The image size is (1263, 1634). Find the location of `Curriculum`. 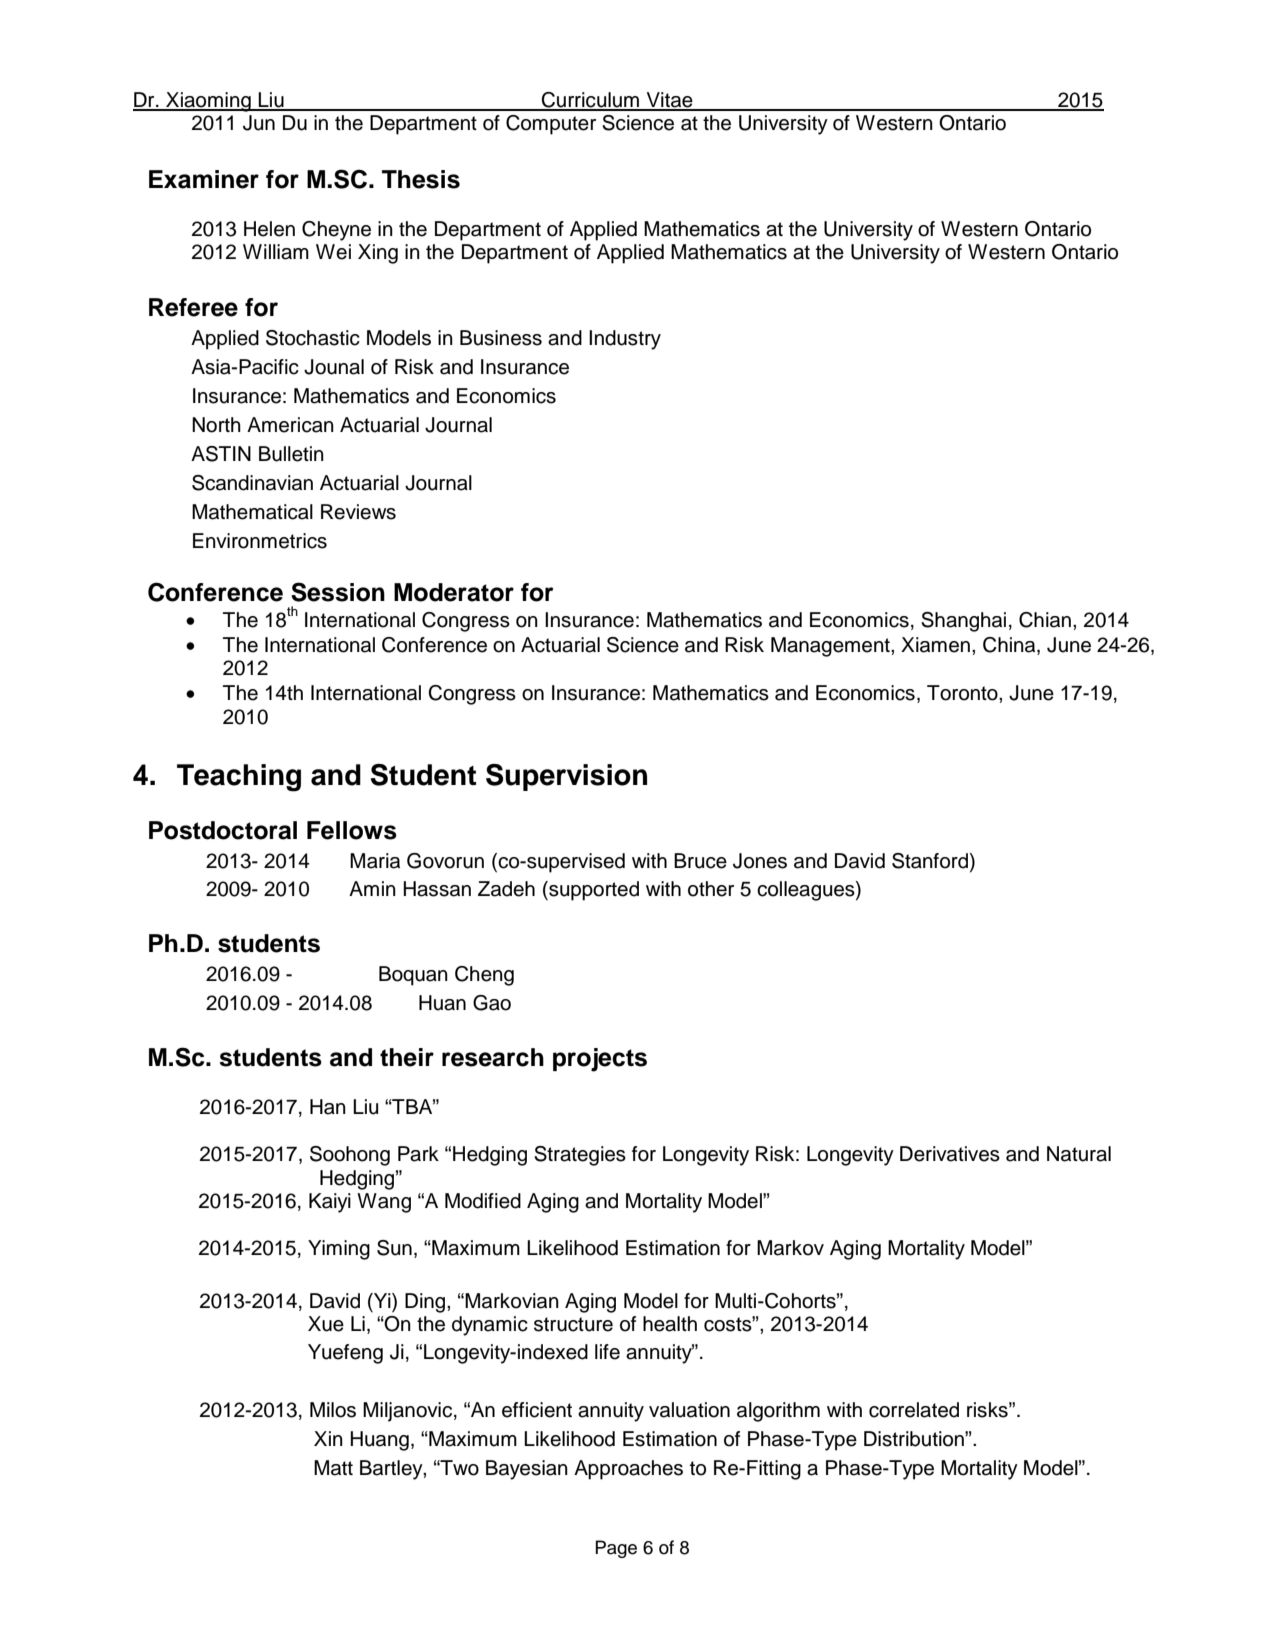

Curriculum is located at coordinates (591, 101).
